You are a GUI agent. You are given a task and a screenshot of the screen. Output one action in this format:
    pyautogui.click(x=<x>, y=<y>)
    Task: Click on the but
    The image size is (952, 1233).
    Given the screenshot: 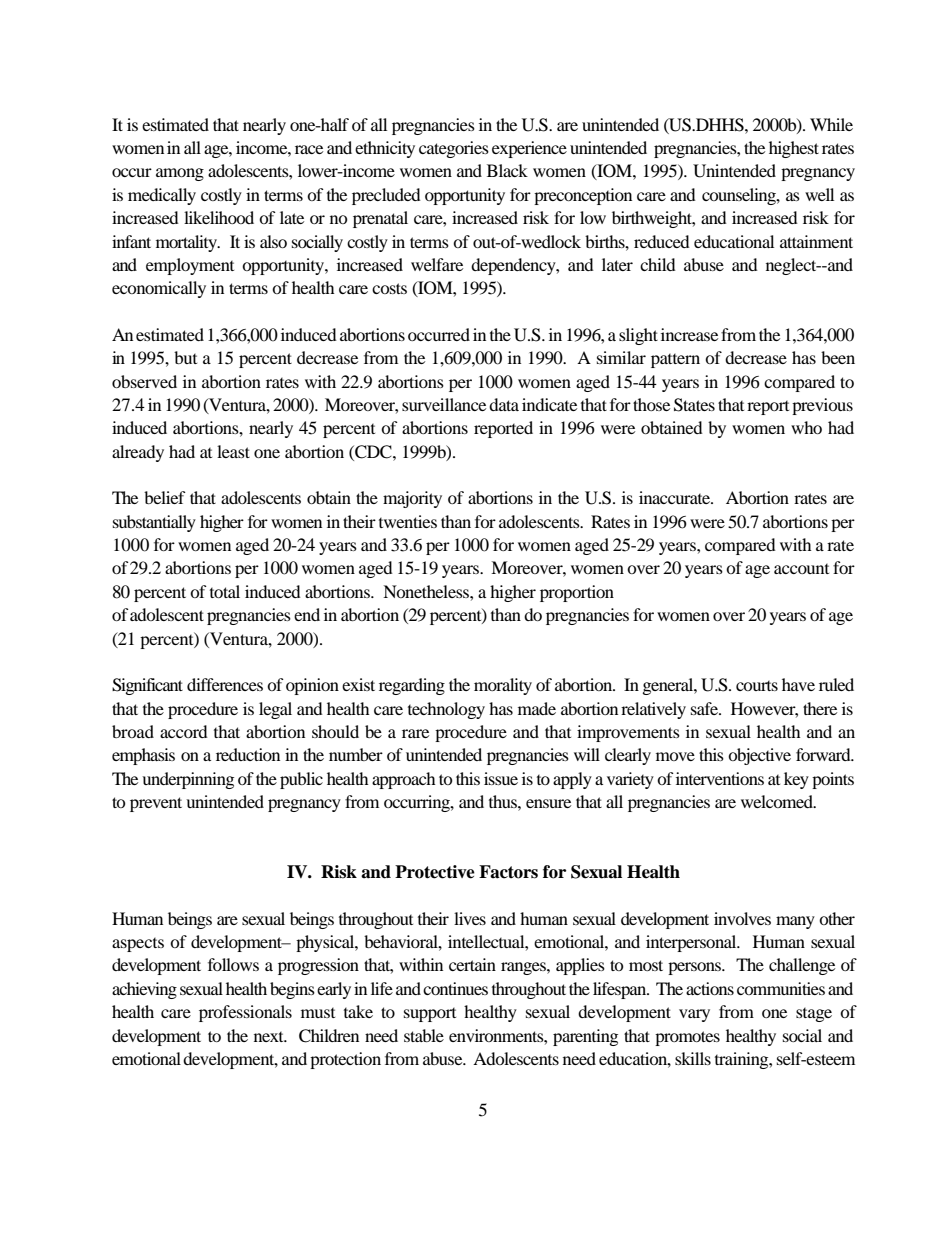 What is the action you would take?
    pyautogui.click(x=185, y=357)
